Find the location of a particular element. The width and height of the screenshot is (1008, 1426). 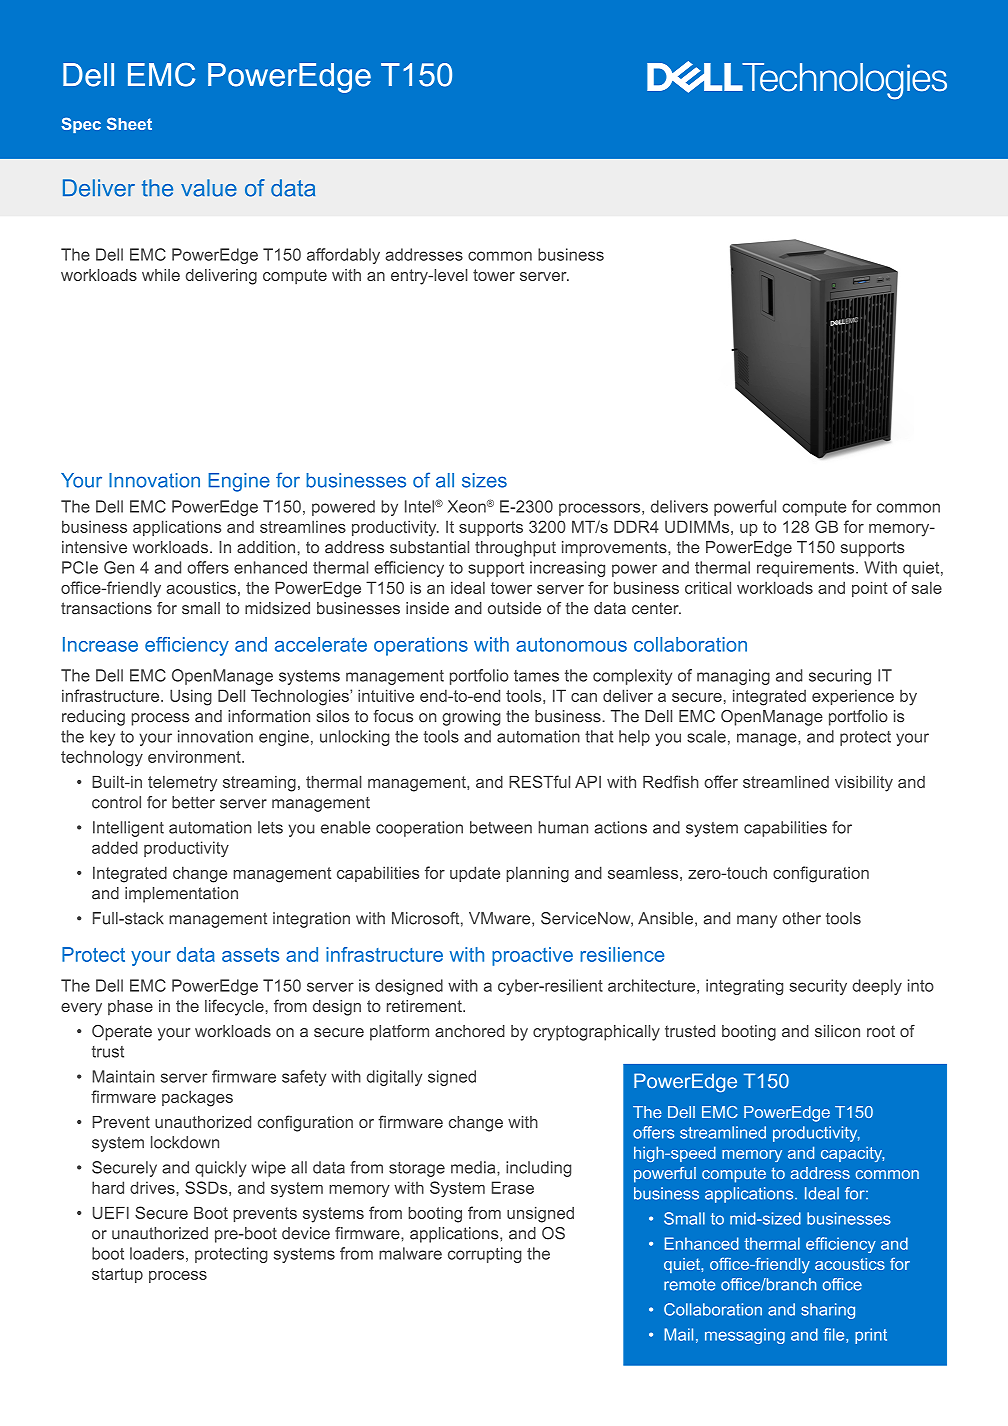

value is located at coordinates (209, 188).
